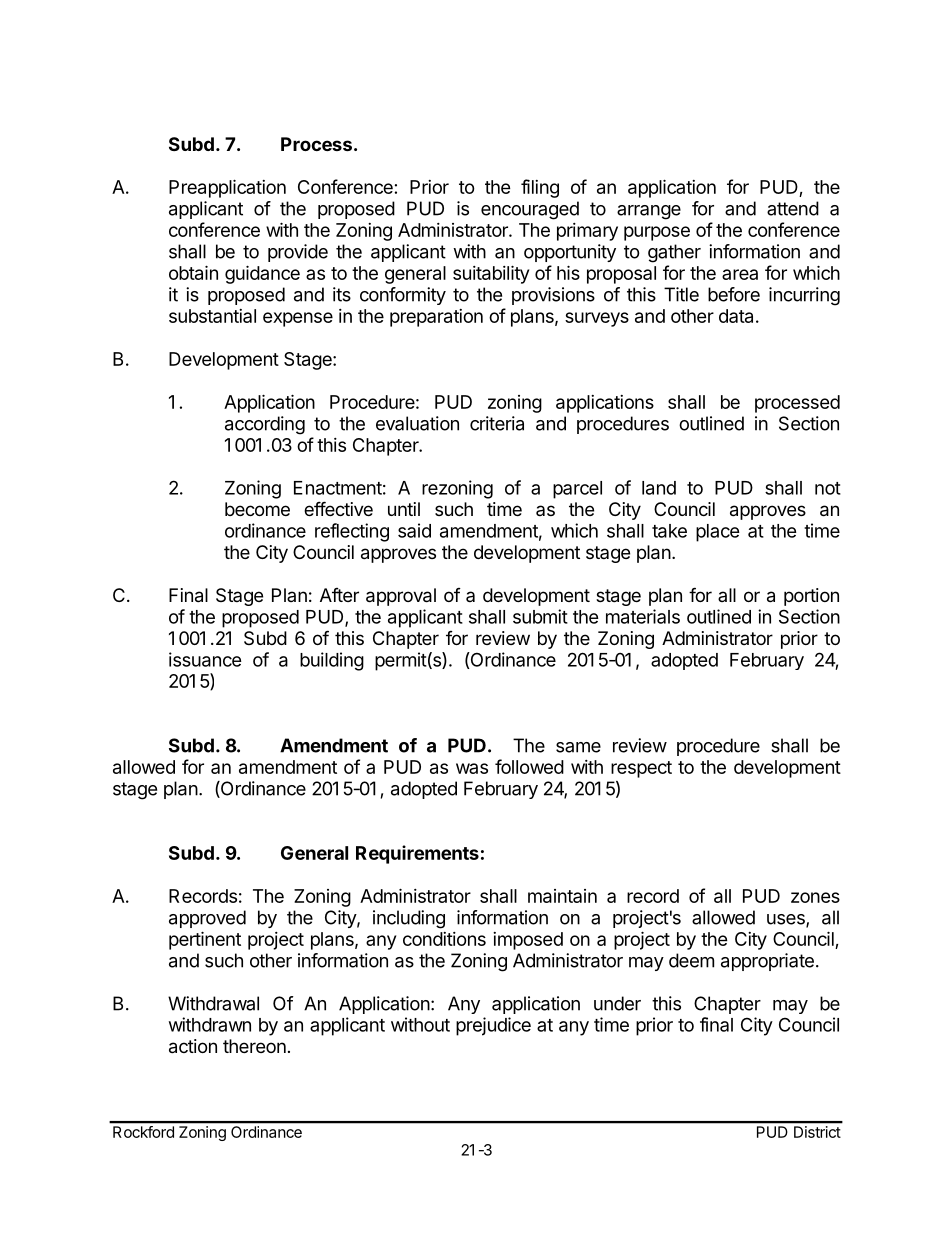 The height and width of the page is (1233, 952). Describe the element at coordinates (540, 616) in the page. I see `submit` at that location.
